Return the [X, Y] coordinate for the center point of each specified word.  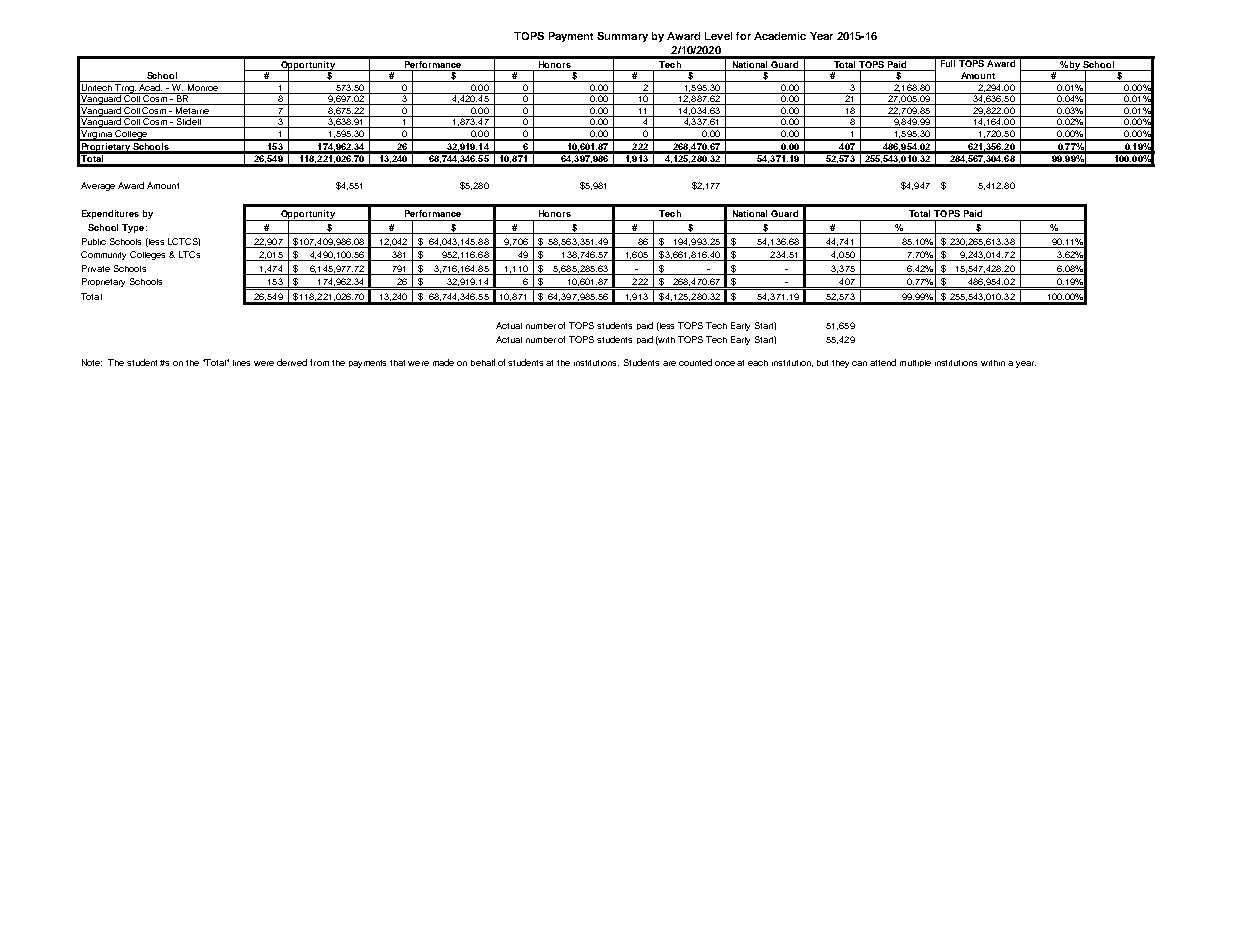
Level [718, 36]
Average [98, 186]
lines [241, 363]
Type [134, 228]
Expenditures [110, 214]
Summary [622, 37]
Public [94, 241]
